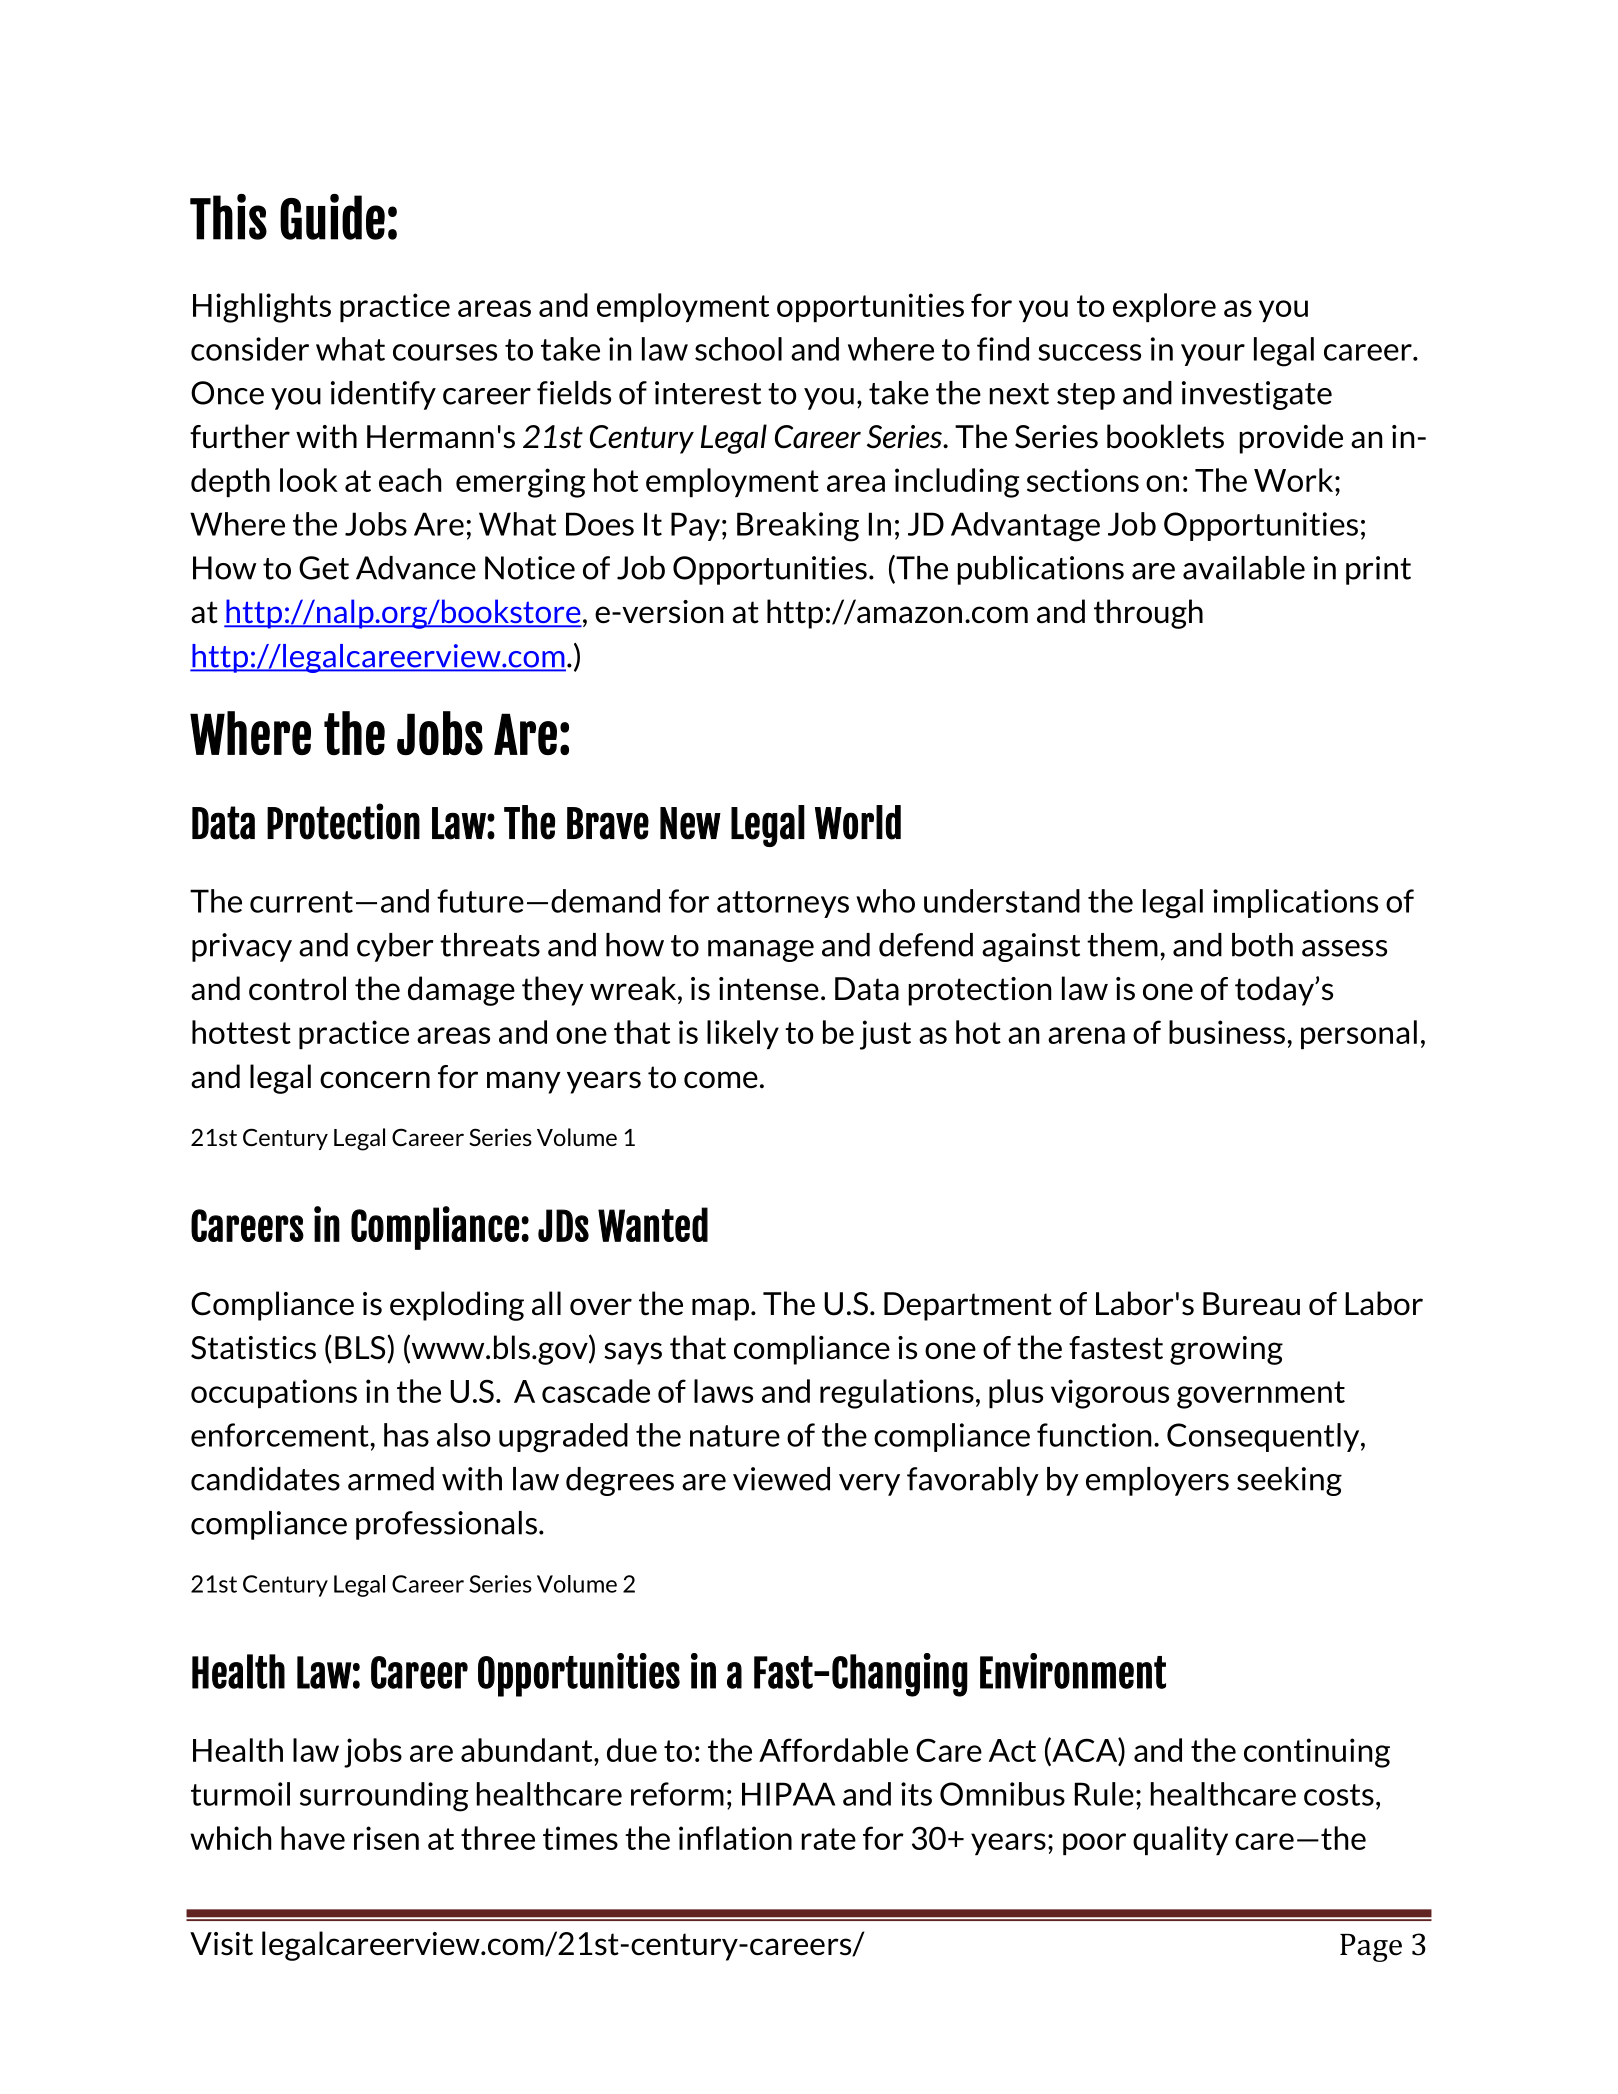 Image resolution: width=1618 pixels, height=2094 pixels. What do you see at coordinates (783, 904) in the screenshot?
I see `attorneys` at bounding box center [783, 904].
